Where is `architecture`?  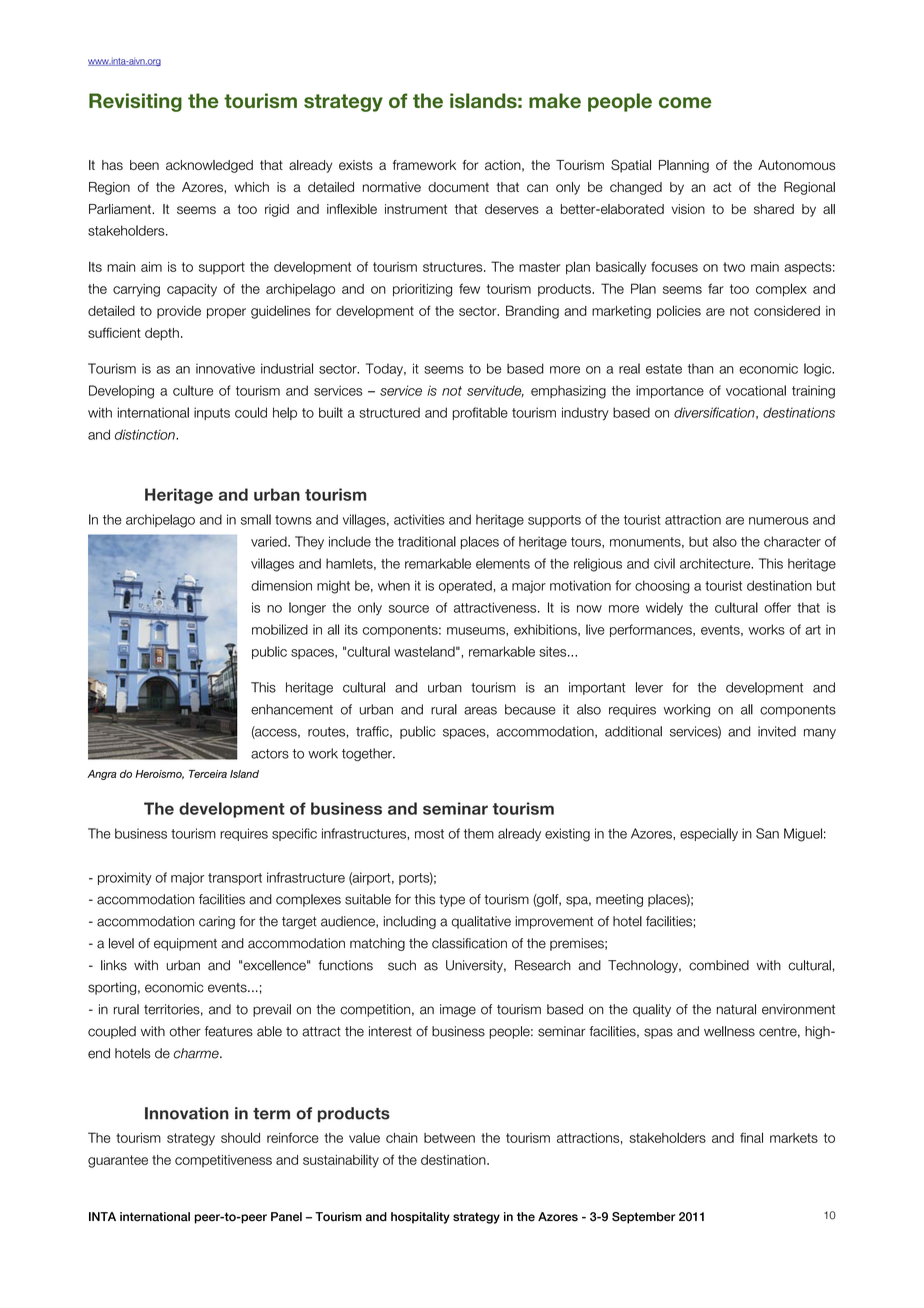 architecture is located at coordinates (716, 563).
